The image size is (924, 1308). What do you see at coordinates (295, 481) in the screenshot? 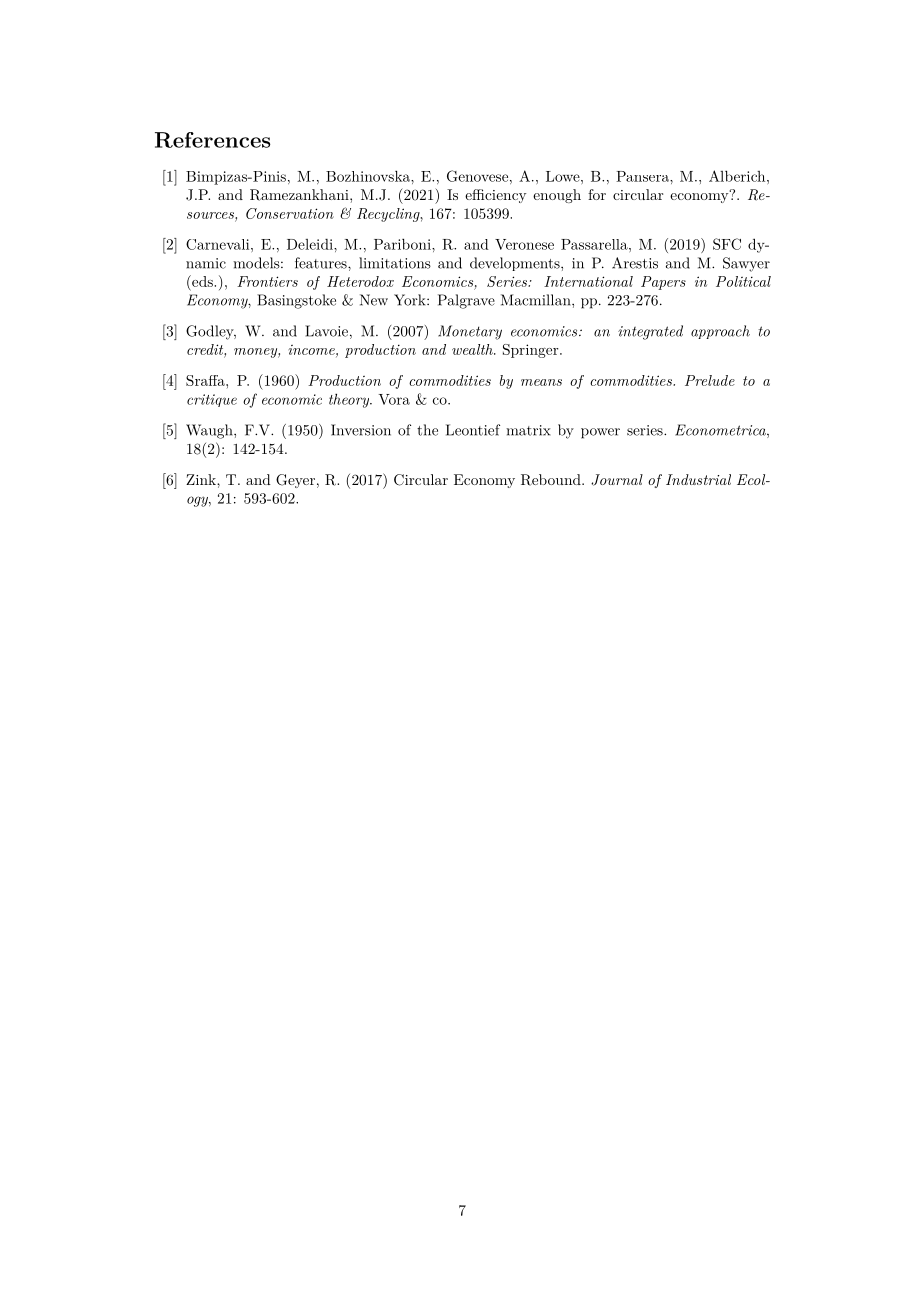
I see `Geyer` at bounding box center [295, 481].
